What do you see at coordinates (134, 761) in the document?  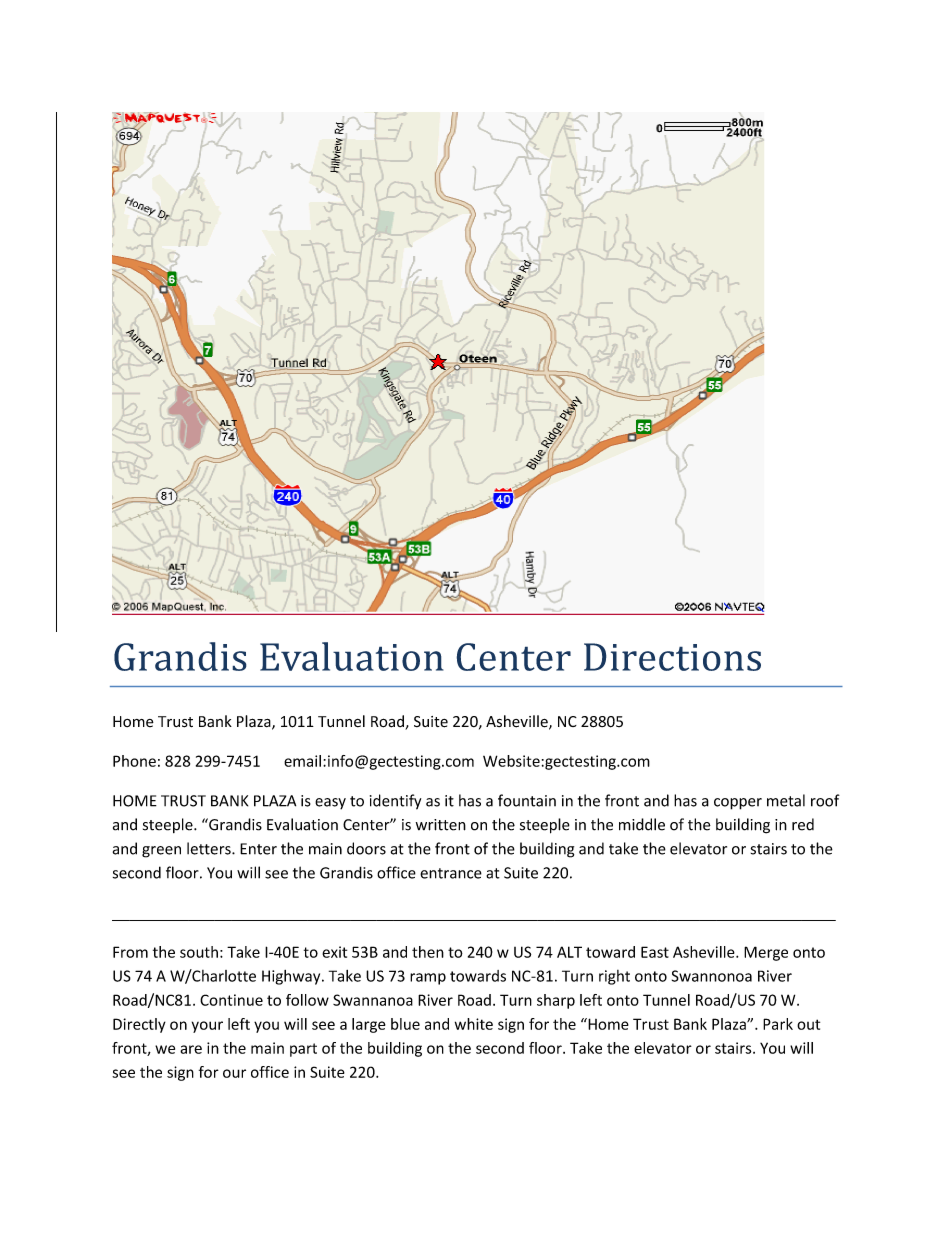 I see `Phone` at bounding box center [134, 761].
